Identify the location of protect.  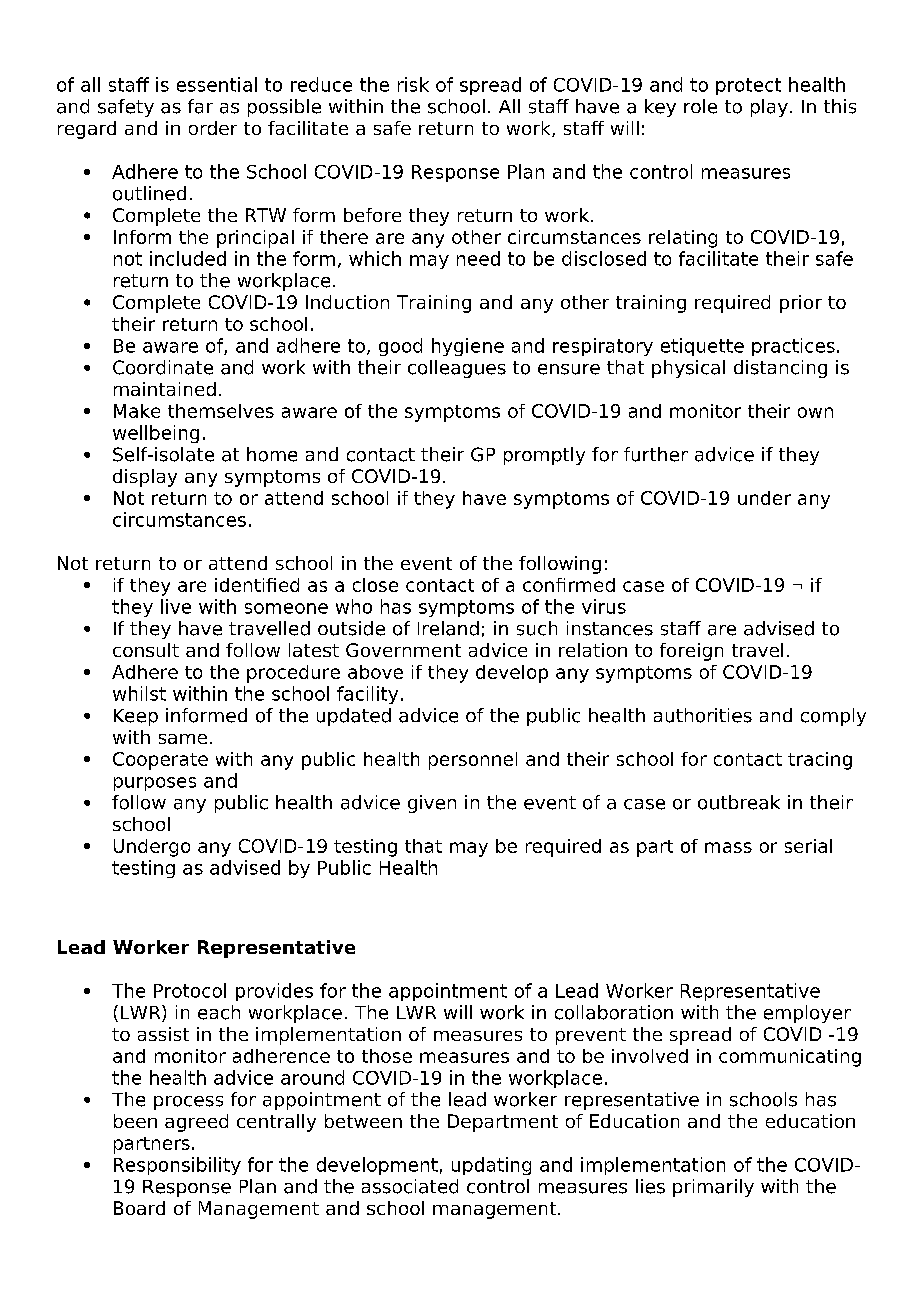
(748, 86).
